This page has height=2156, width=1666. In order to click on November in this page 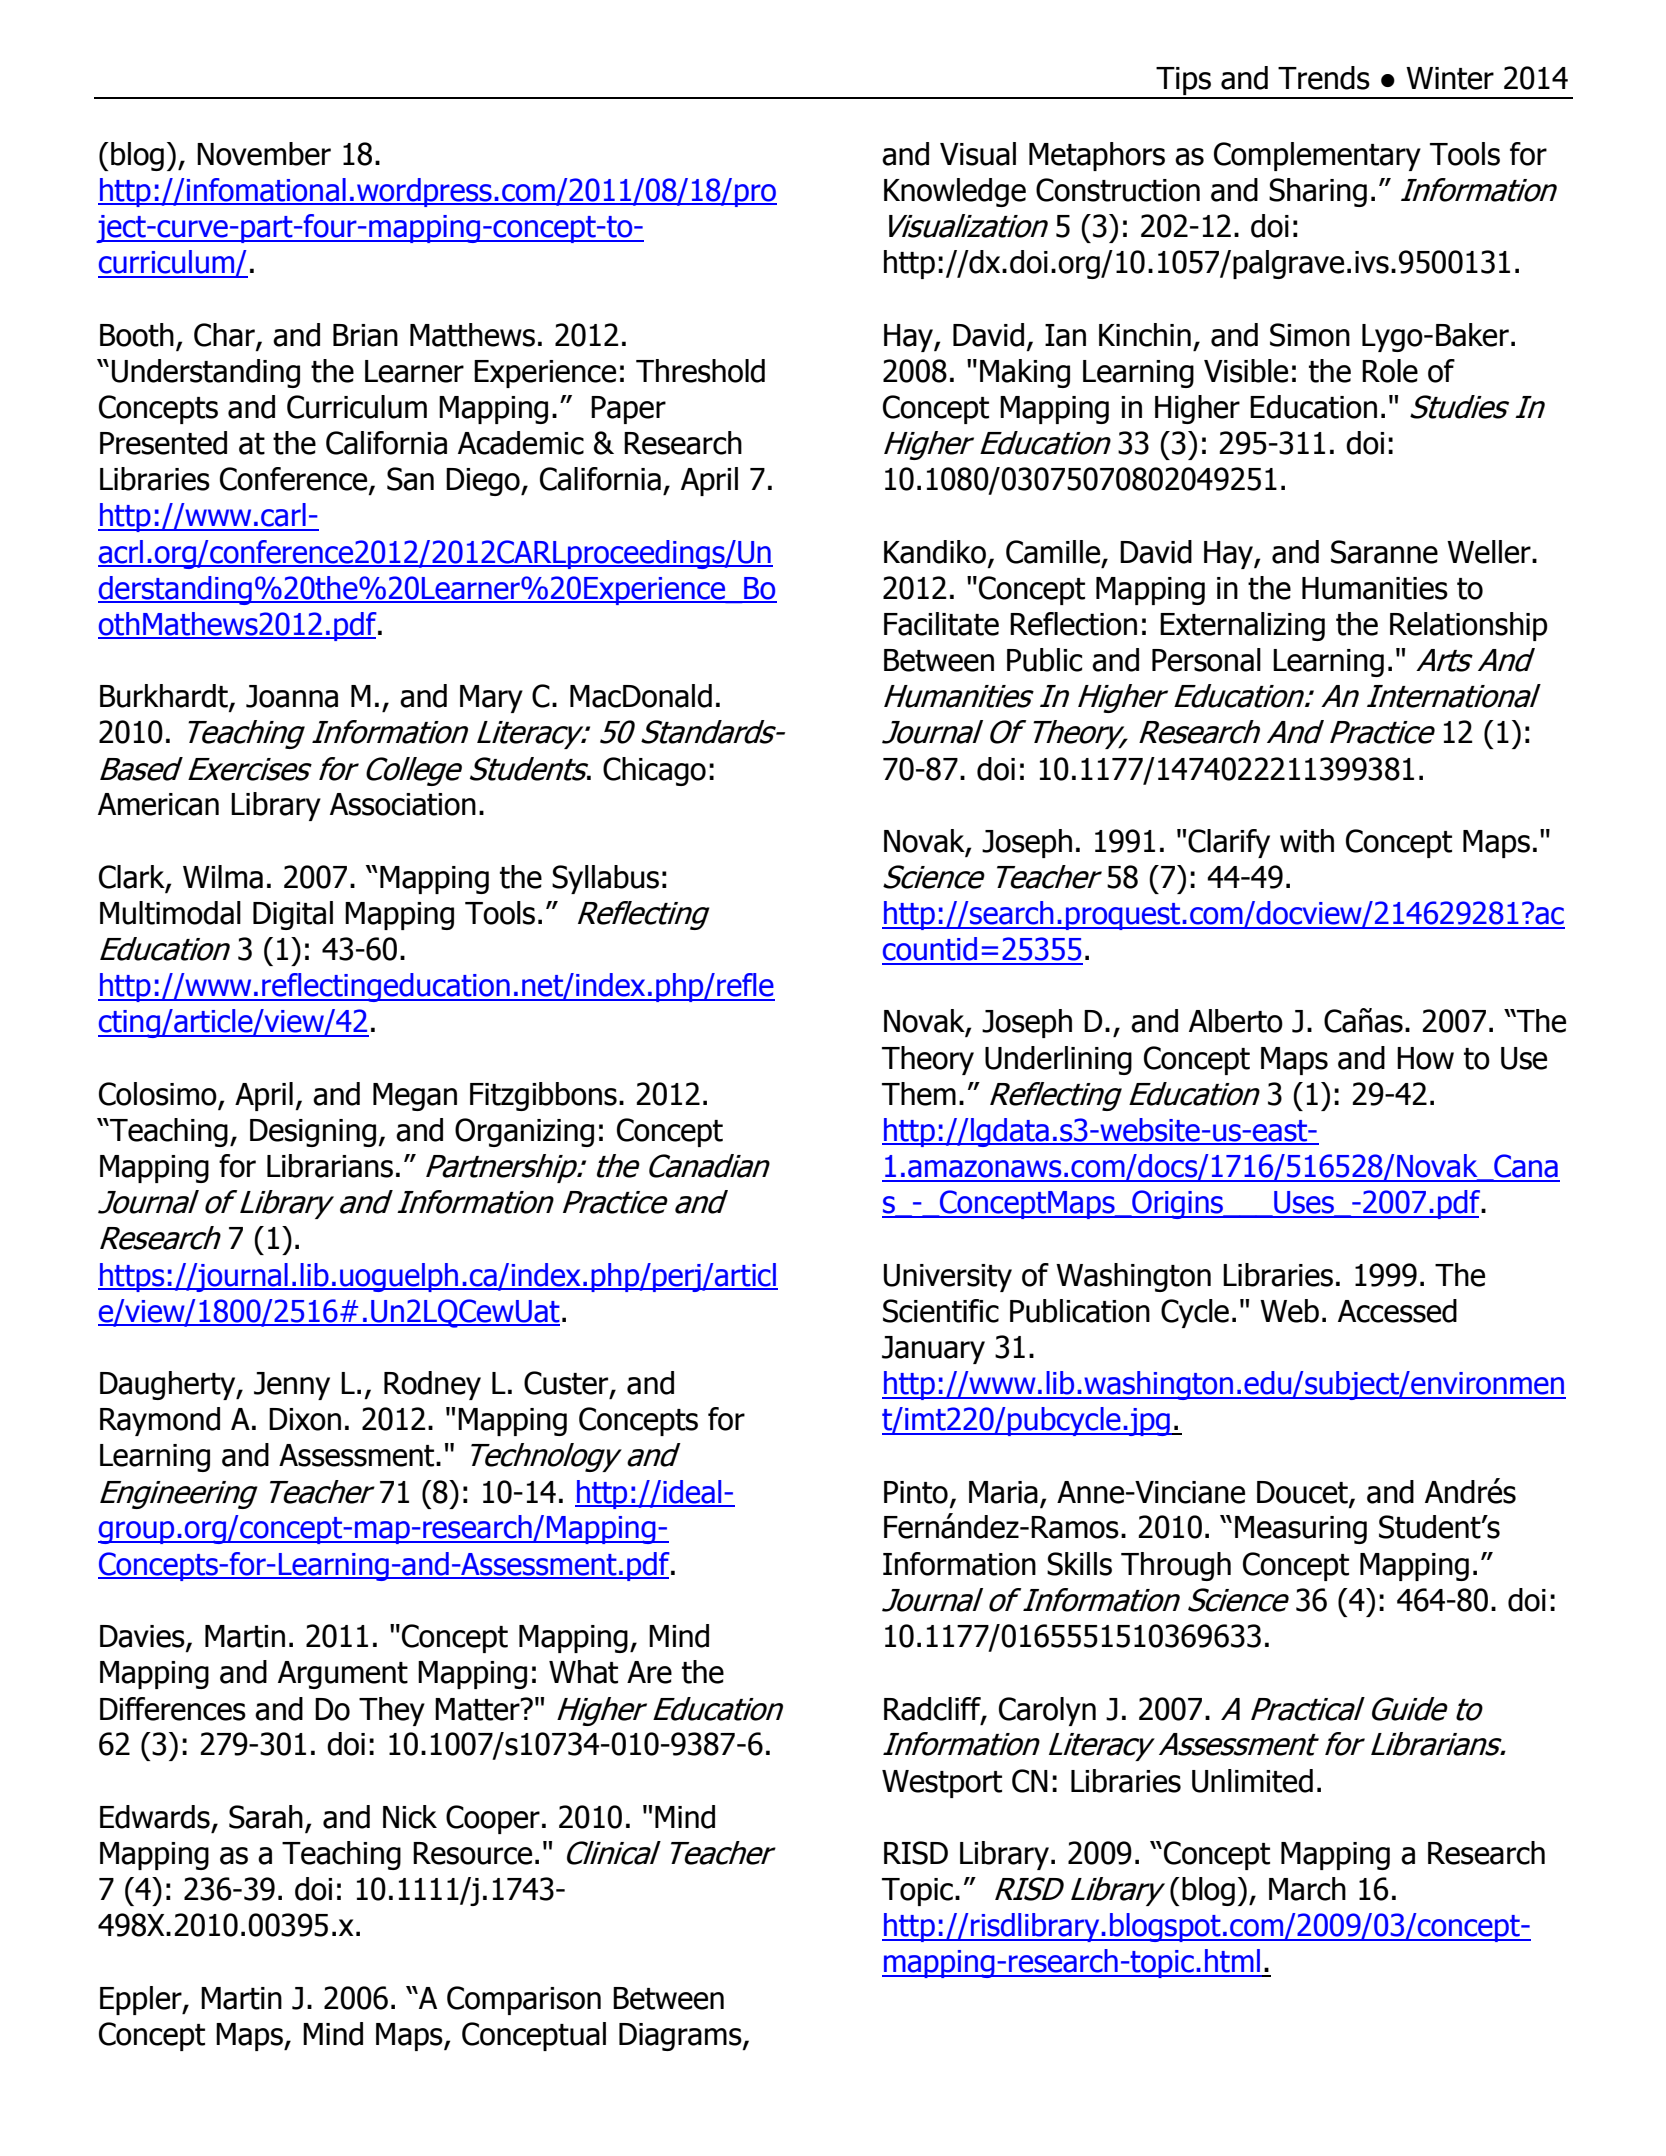, I will do `click(264, 154)`.
